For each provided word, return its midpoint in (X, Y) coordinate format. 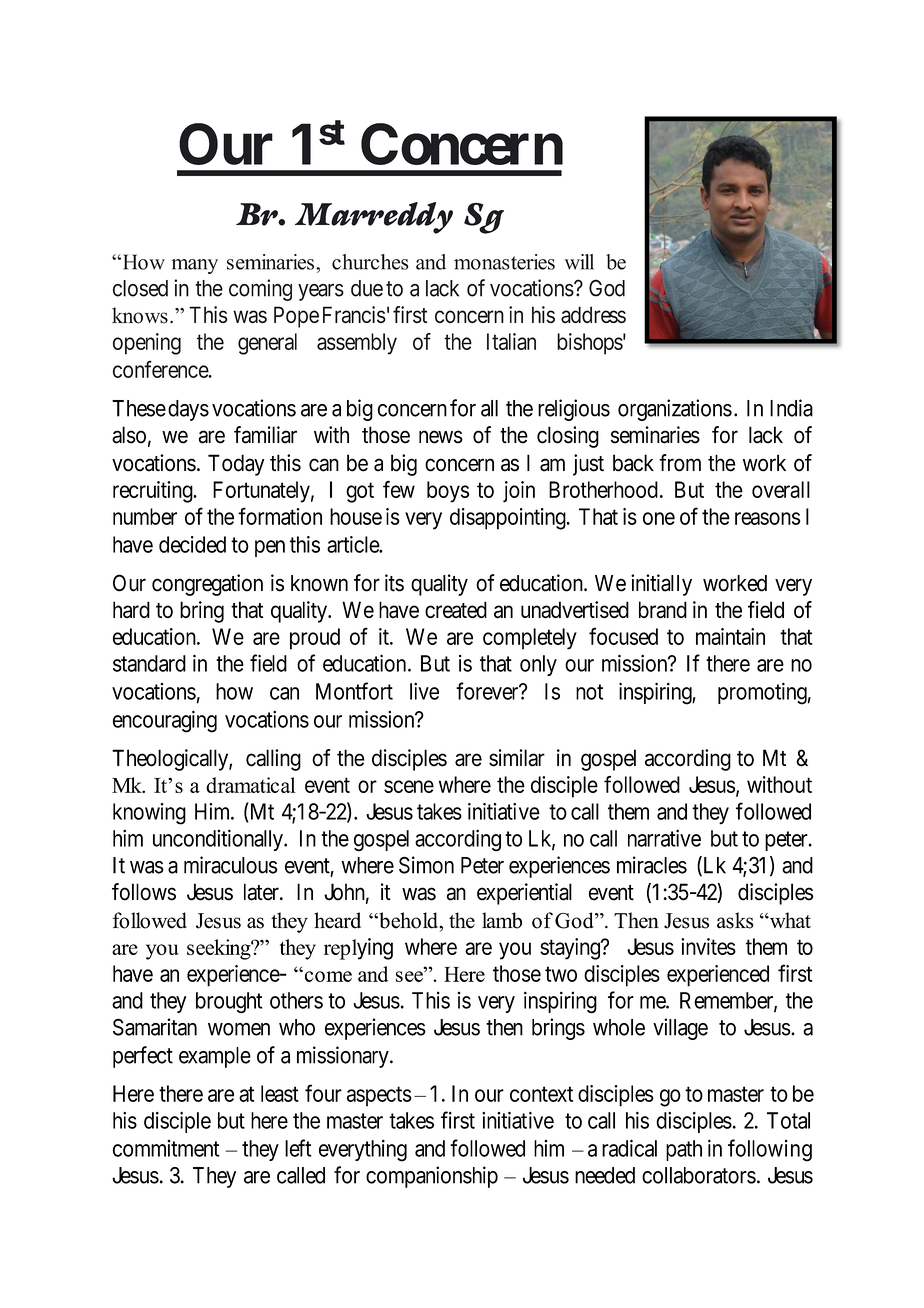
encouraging (165, 721)
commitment (166, 1148)
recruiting (154, 492)
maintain (730, 636)
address (593, 314)
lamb (502, 920)
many (195, 266)
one (659, 518)
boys (448, 492)
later (262, 892)
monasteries (504, 262)
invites (708, 946)
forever (488, 691)
